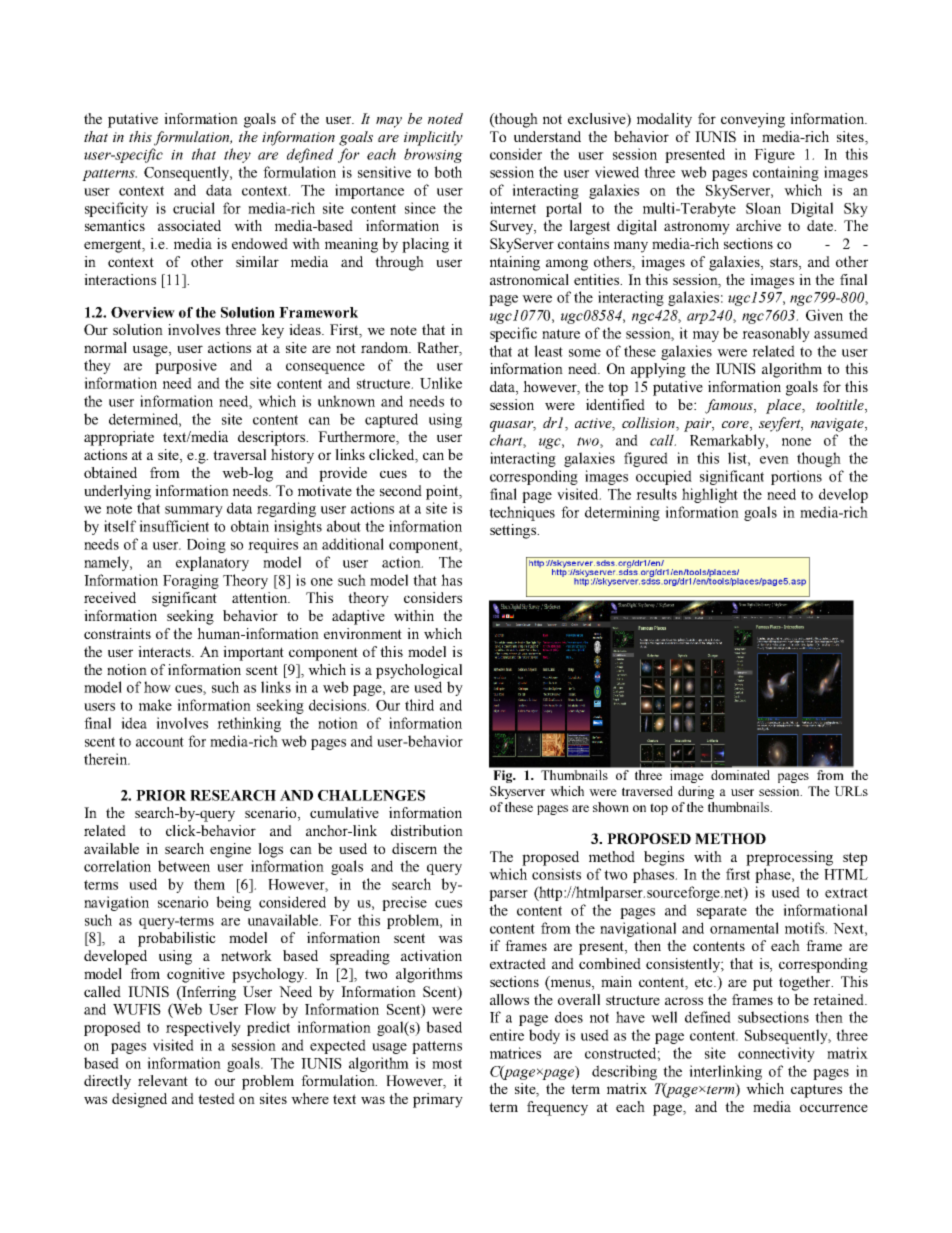 The image size is (952, 1233). Describe the element at coordinates (163, 1080) in the page. I see `relevant` at that location.
